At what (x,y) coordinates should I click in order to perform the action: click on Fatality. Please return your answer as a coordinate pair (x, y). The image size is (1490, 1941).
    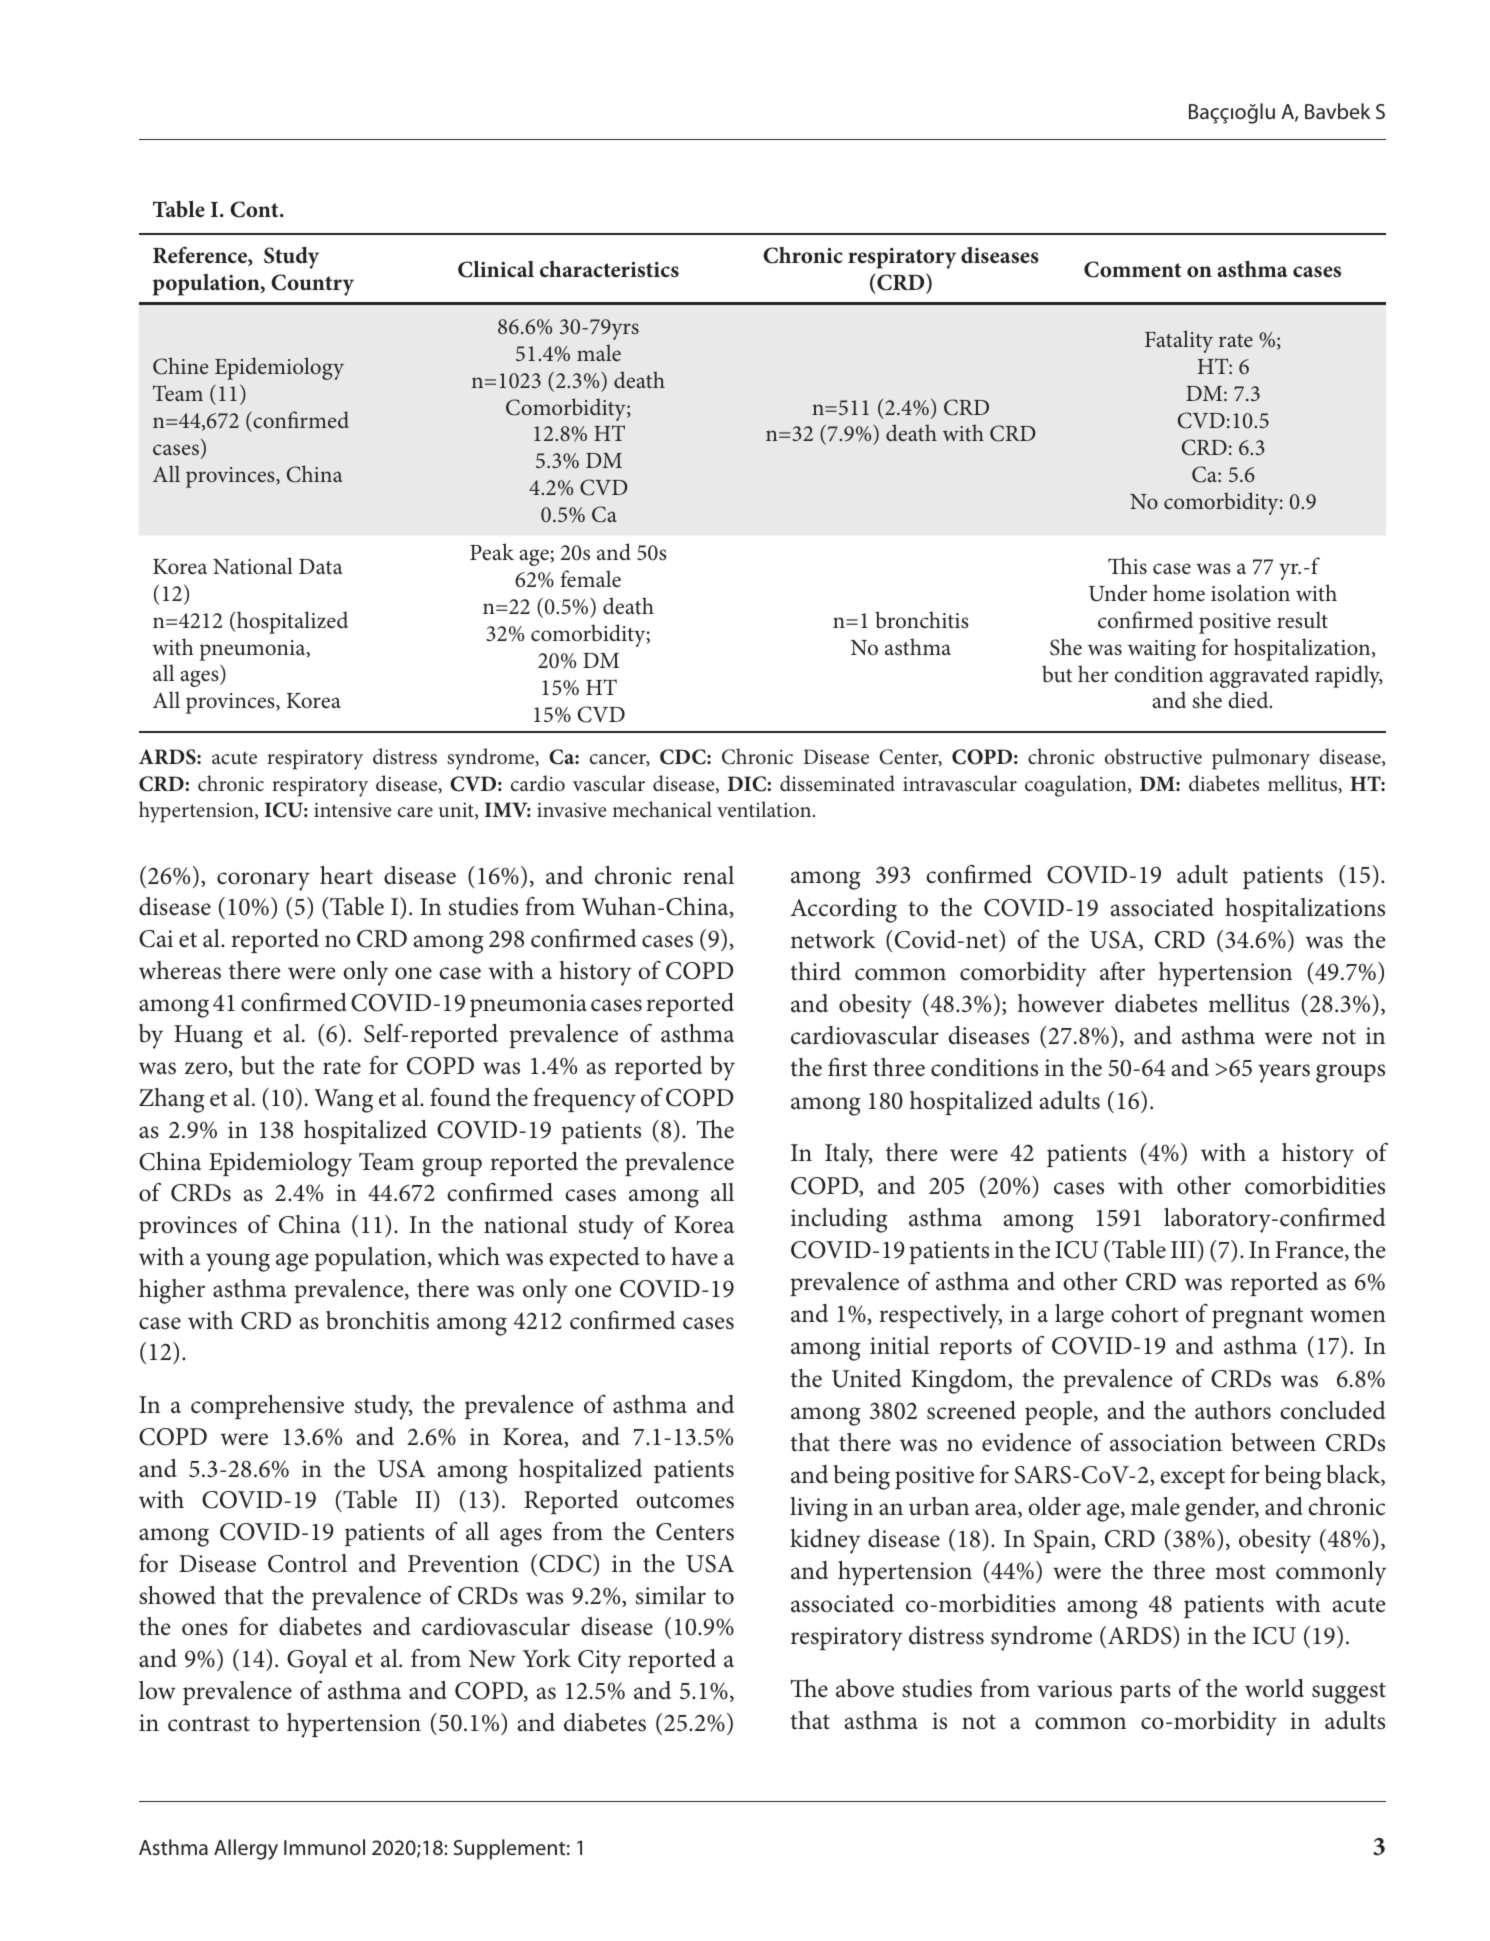
    Looking at the image, I should click on (1179, 341).
